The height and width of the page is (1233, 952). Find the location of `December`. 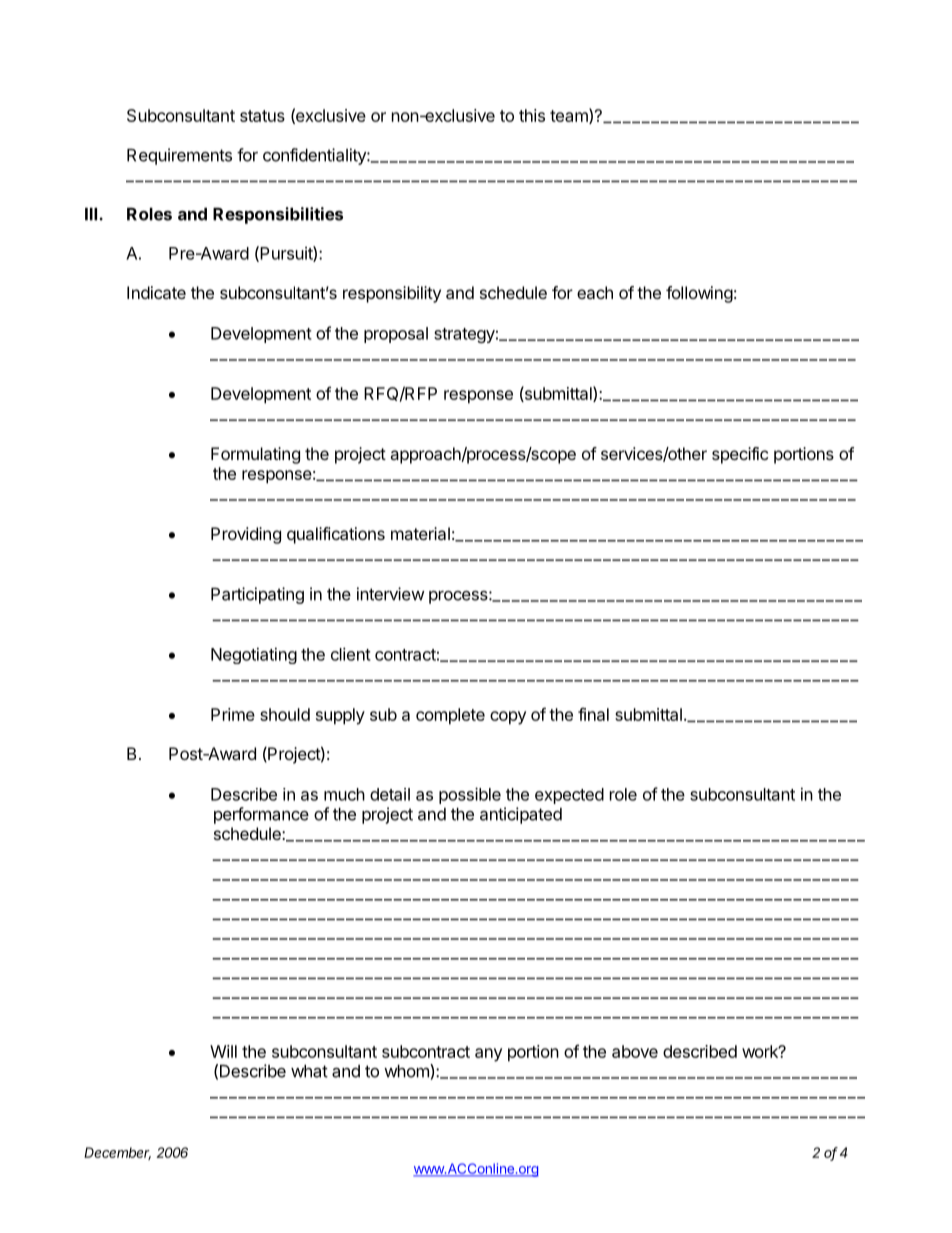

December is located at coordinates (117, 1153).
